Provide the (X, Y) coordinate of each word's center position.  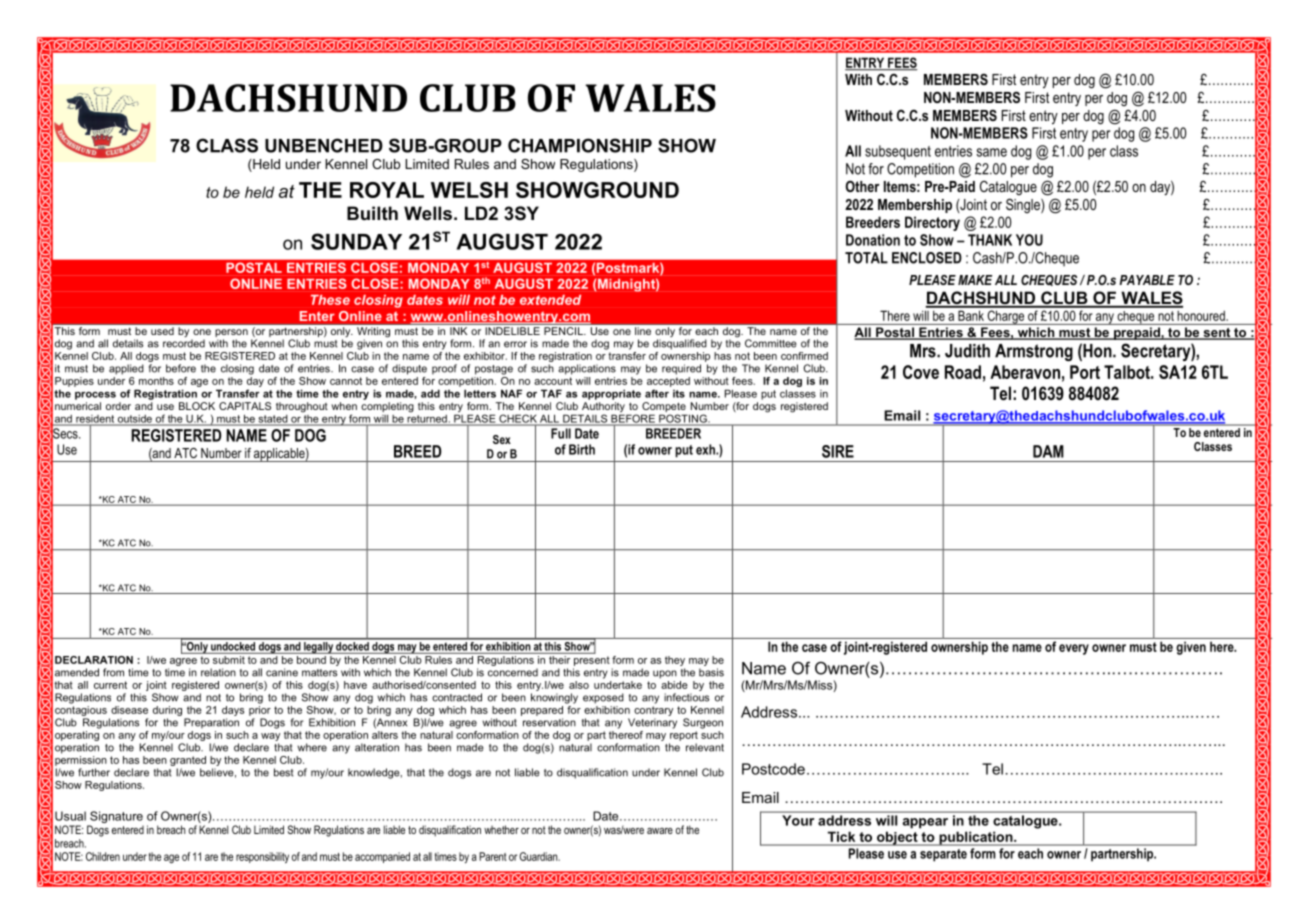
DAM (1048, 451)
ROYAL (387, 190)
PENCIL (564, 331)
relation (218, 672)
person (231, 333)
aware (660, 831)
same (991, 152)
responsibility (262, 857)
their (559, 660)
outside (135, 420)
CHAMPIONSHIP (580, 145)
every (1074, 649)
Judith (967, 351)
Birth (582, 449)
